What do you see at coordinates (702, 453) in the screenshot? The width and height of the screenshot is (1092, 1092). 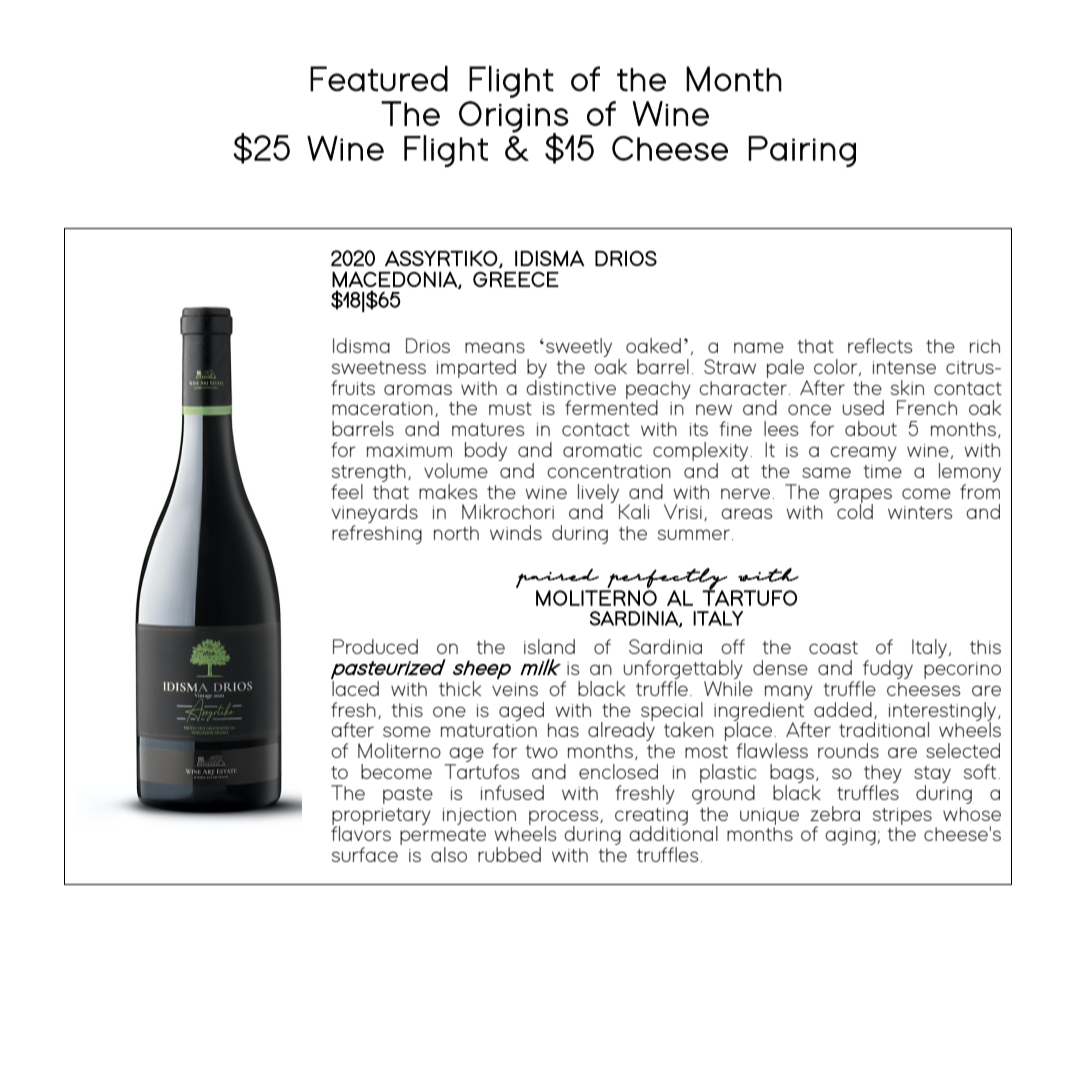 I see `complexity` at bounding box center [702, 453].
